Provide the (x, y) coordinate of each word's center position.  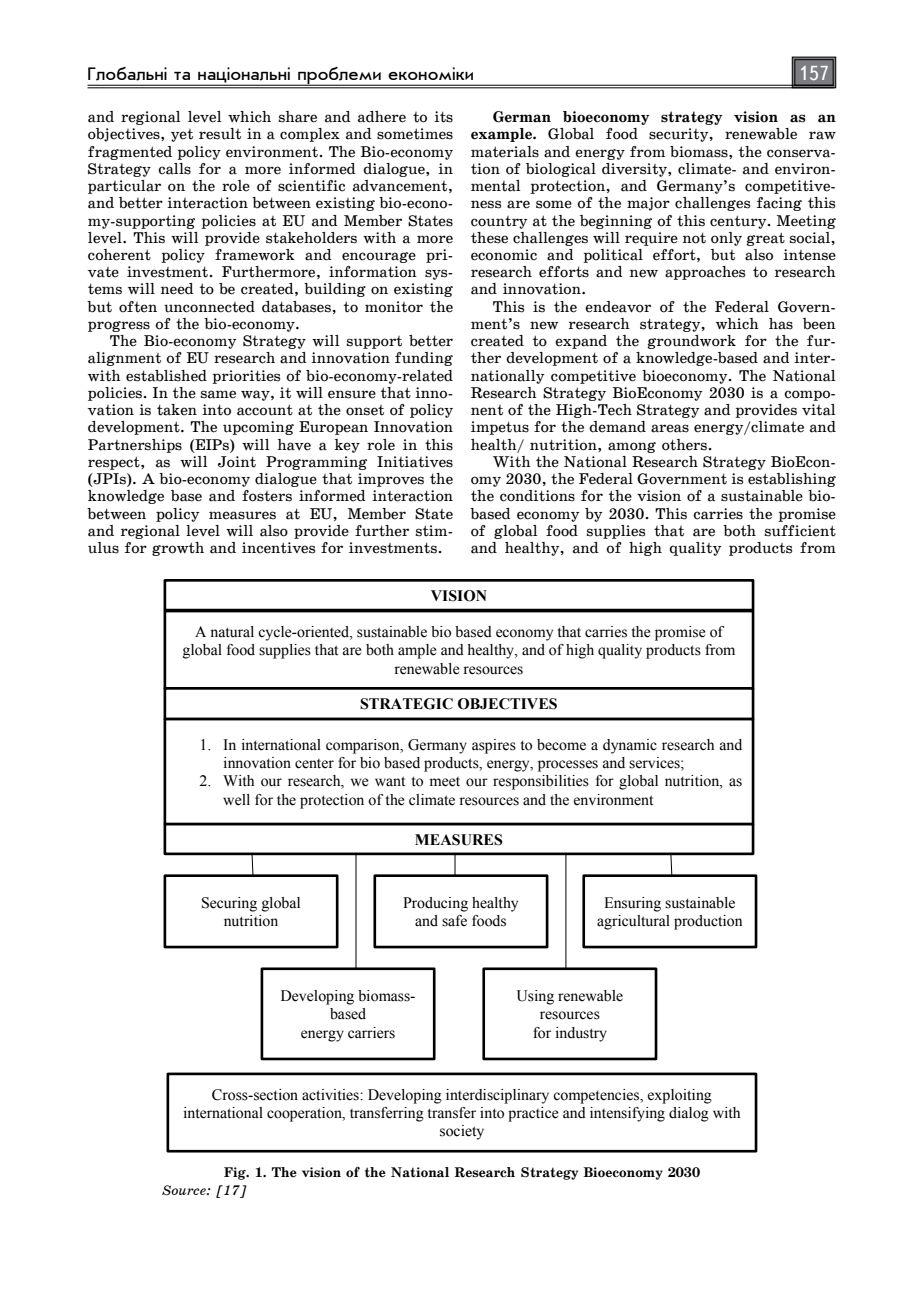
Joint (237, 462)
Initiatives (415, 462)
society (462, 1132)
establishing (792, 480)
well (236, 800)
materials (505, 152)
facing (779, 204)
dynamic (630, 746)
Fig (236, 1173)
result (220, 134)
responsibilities (541, 782)
